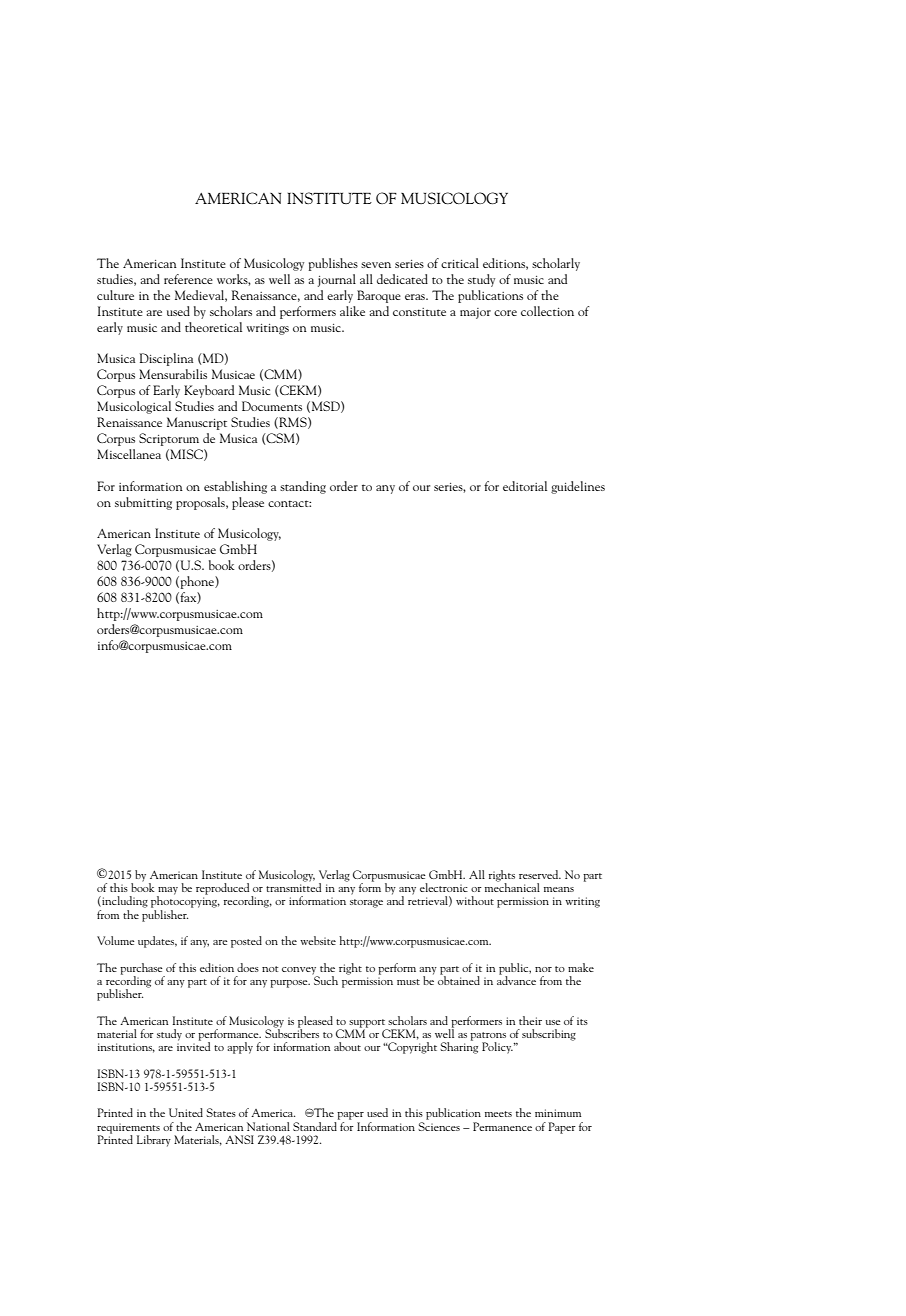  I want to click on may, so click(167, 892).
